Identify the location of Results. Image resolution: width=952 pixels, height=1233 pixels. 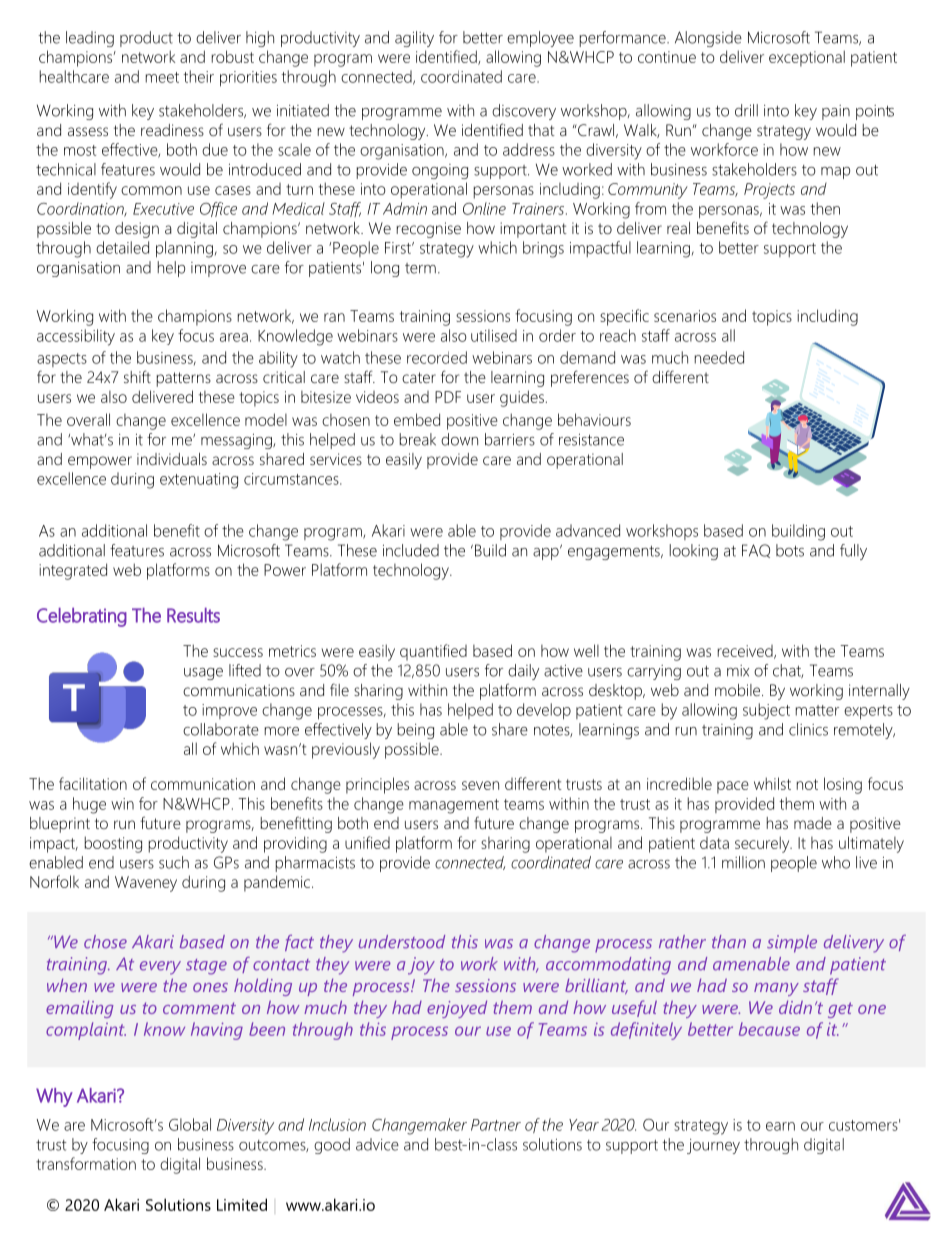
(193, 615).
